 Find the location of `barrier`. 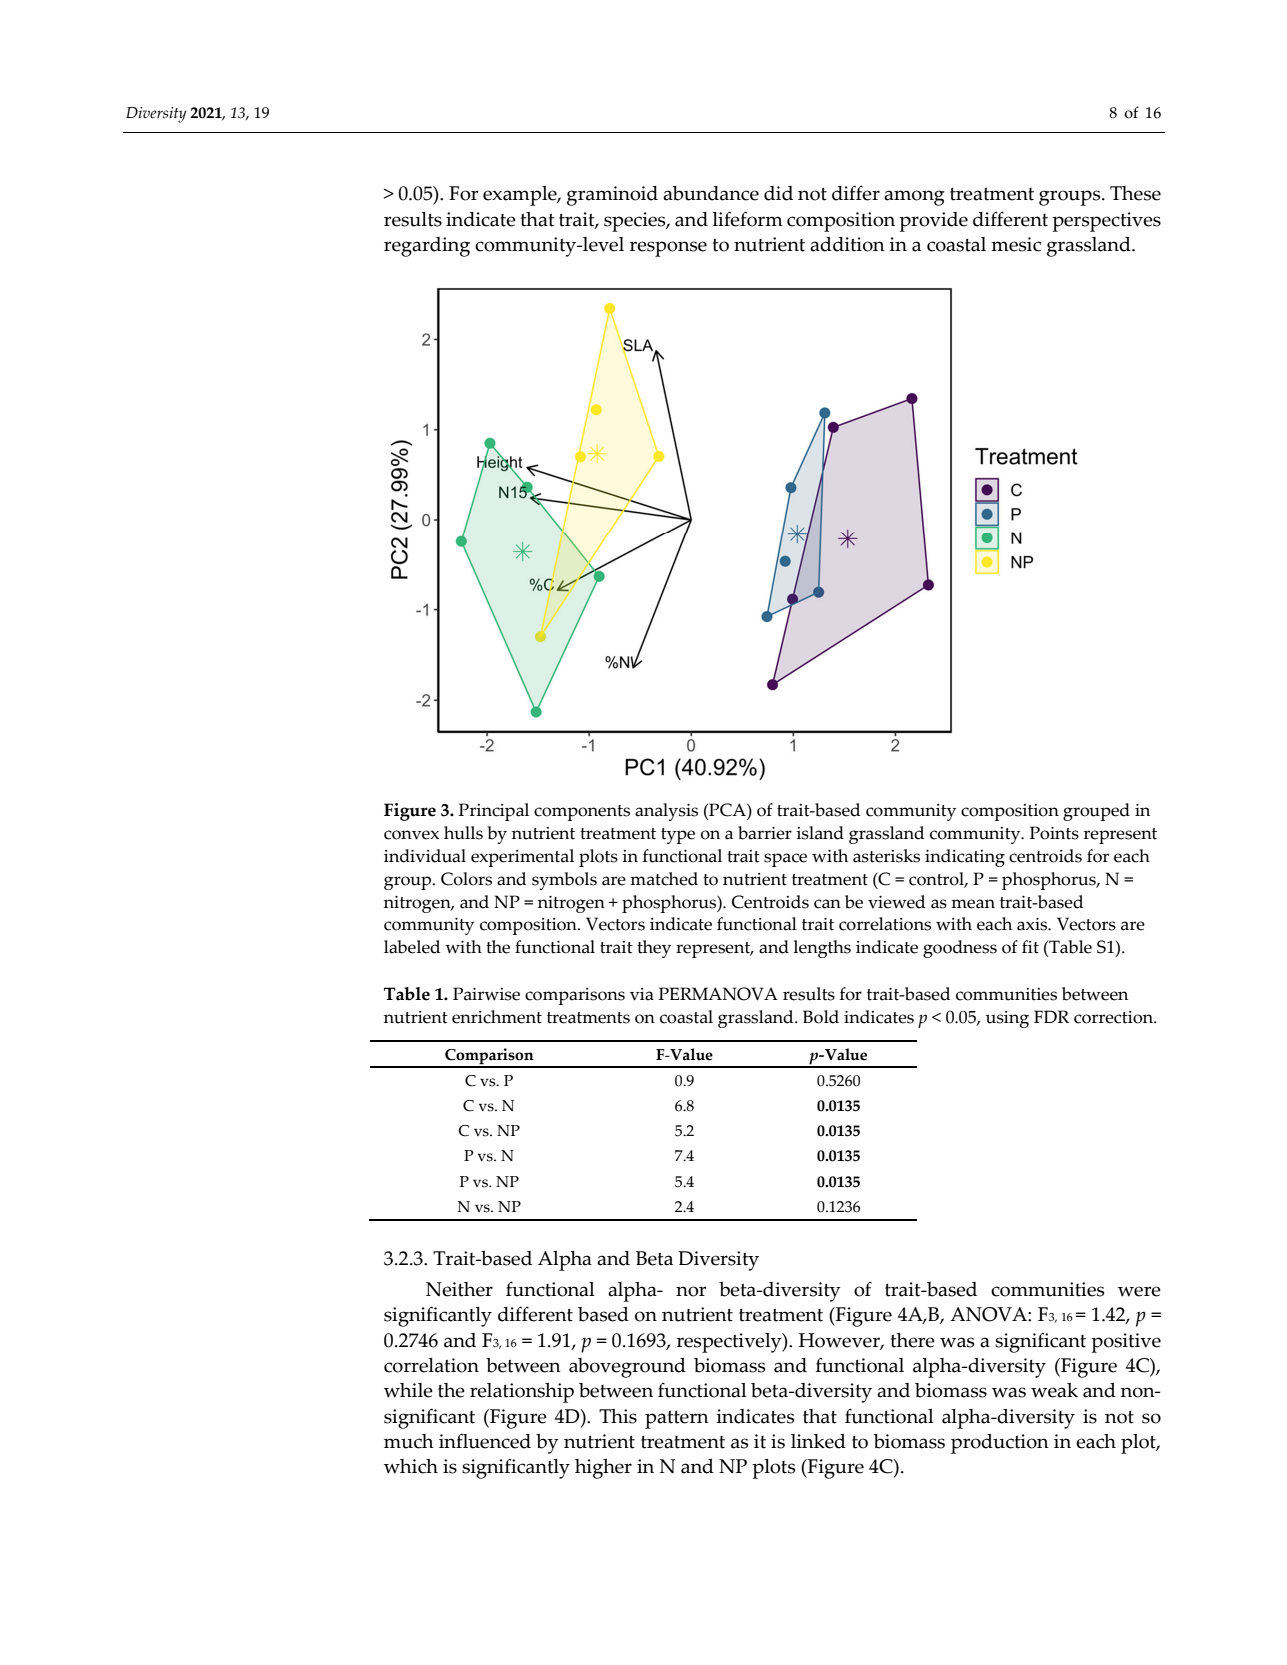

barrier is located at coordinates (765, 833).
